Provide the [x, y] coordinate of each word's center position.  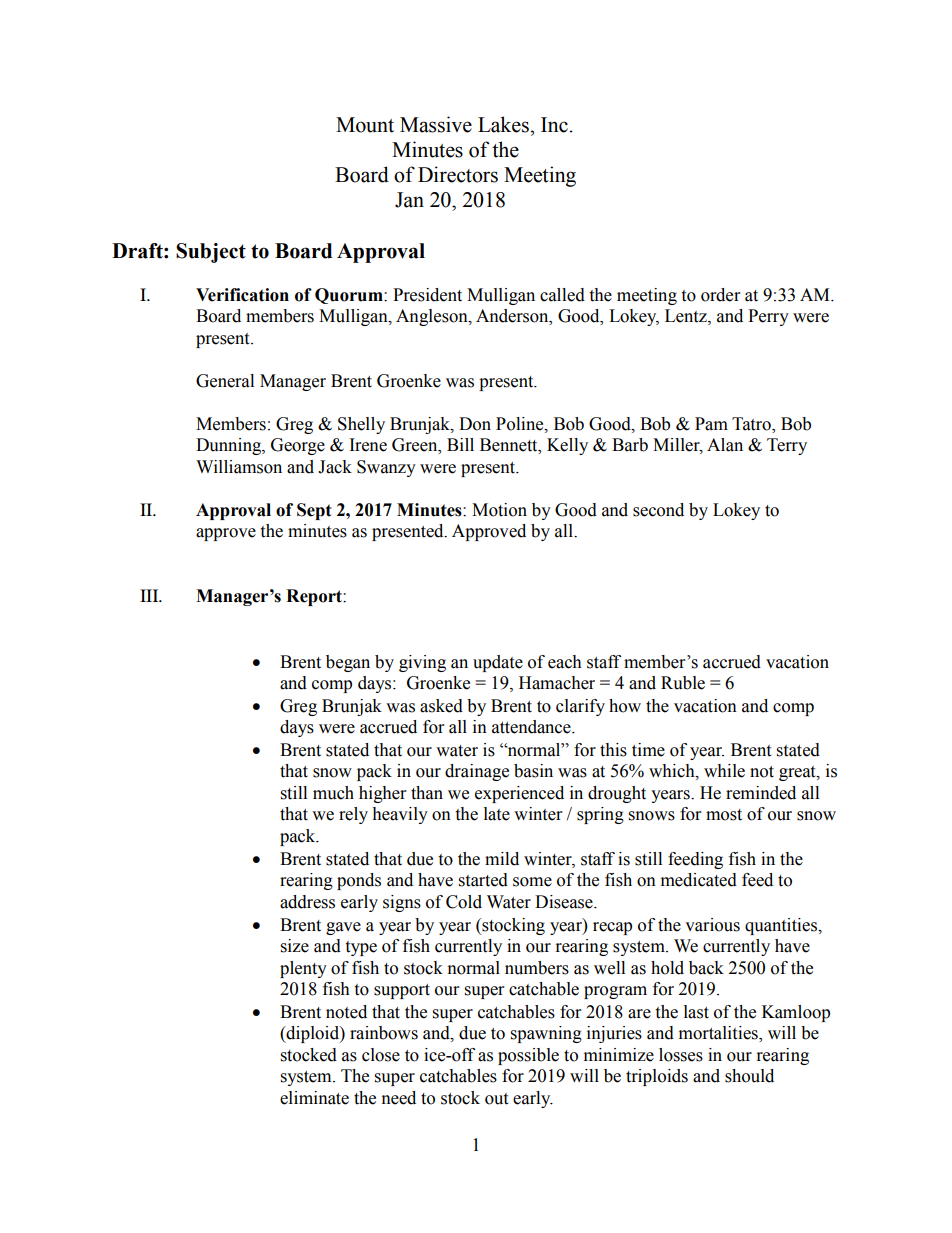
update [498, 663]
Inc [554, 125]
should [749, 1076]
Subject [211, 253]
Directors [458, 174]
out [496, 1099]
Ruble [683, 683]
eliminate [314, 1098]
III [150, 595]
